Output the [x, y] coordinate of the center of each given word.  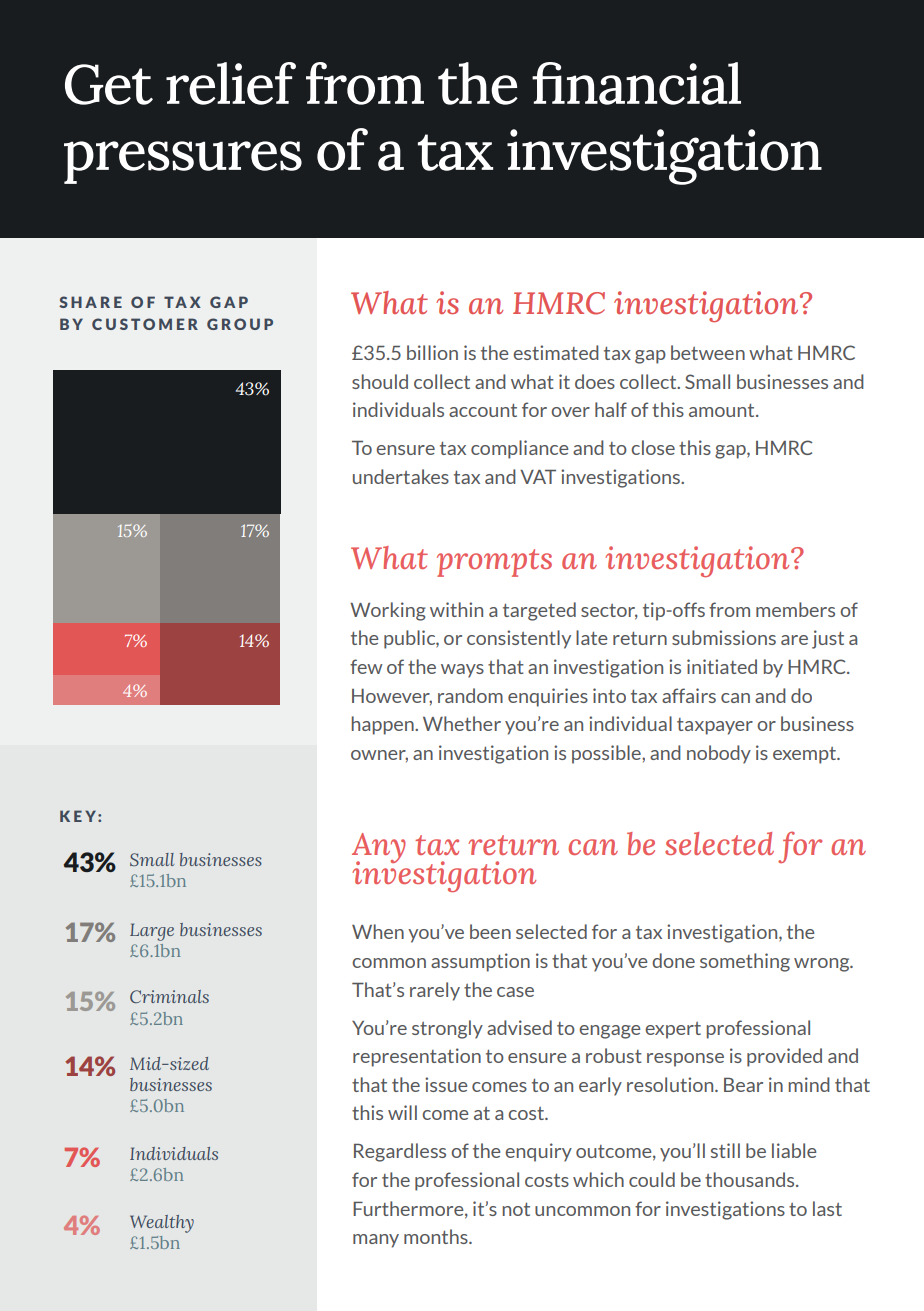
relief [231, 83]
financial [636, 83]
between [708, 352]
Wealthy [162, 1224]
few [366, 666]
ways [462, 671]
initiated [722, 666]
